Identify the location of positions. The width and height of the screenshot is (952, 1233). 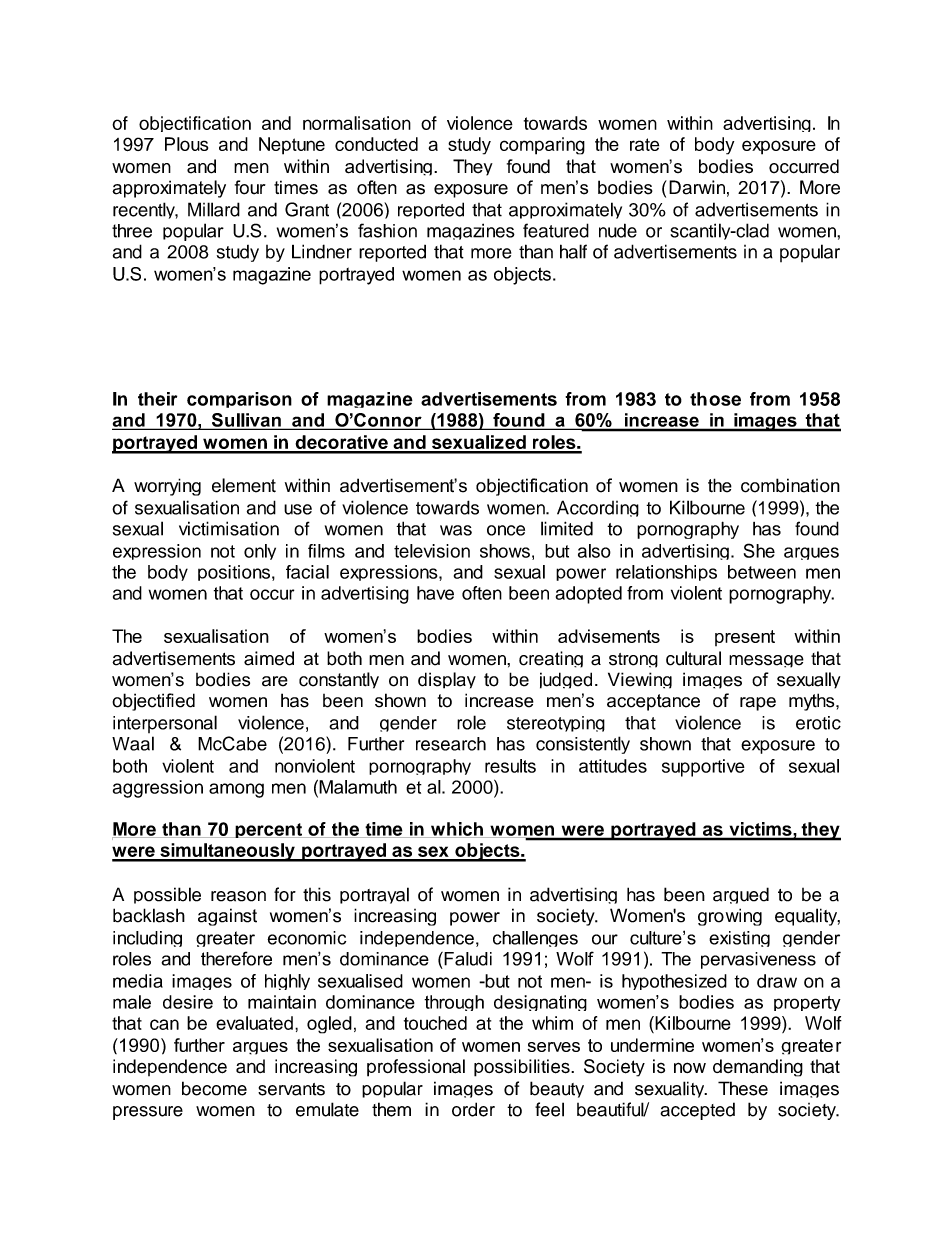
(234, 573).
